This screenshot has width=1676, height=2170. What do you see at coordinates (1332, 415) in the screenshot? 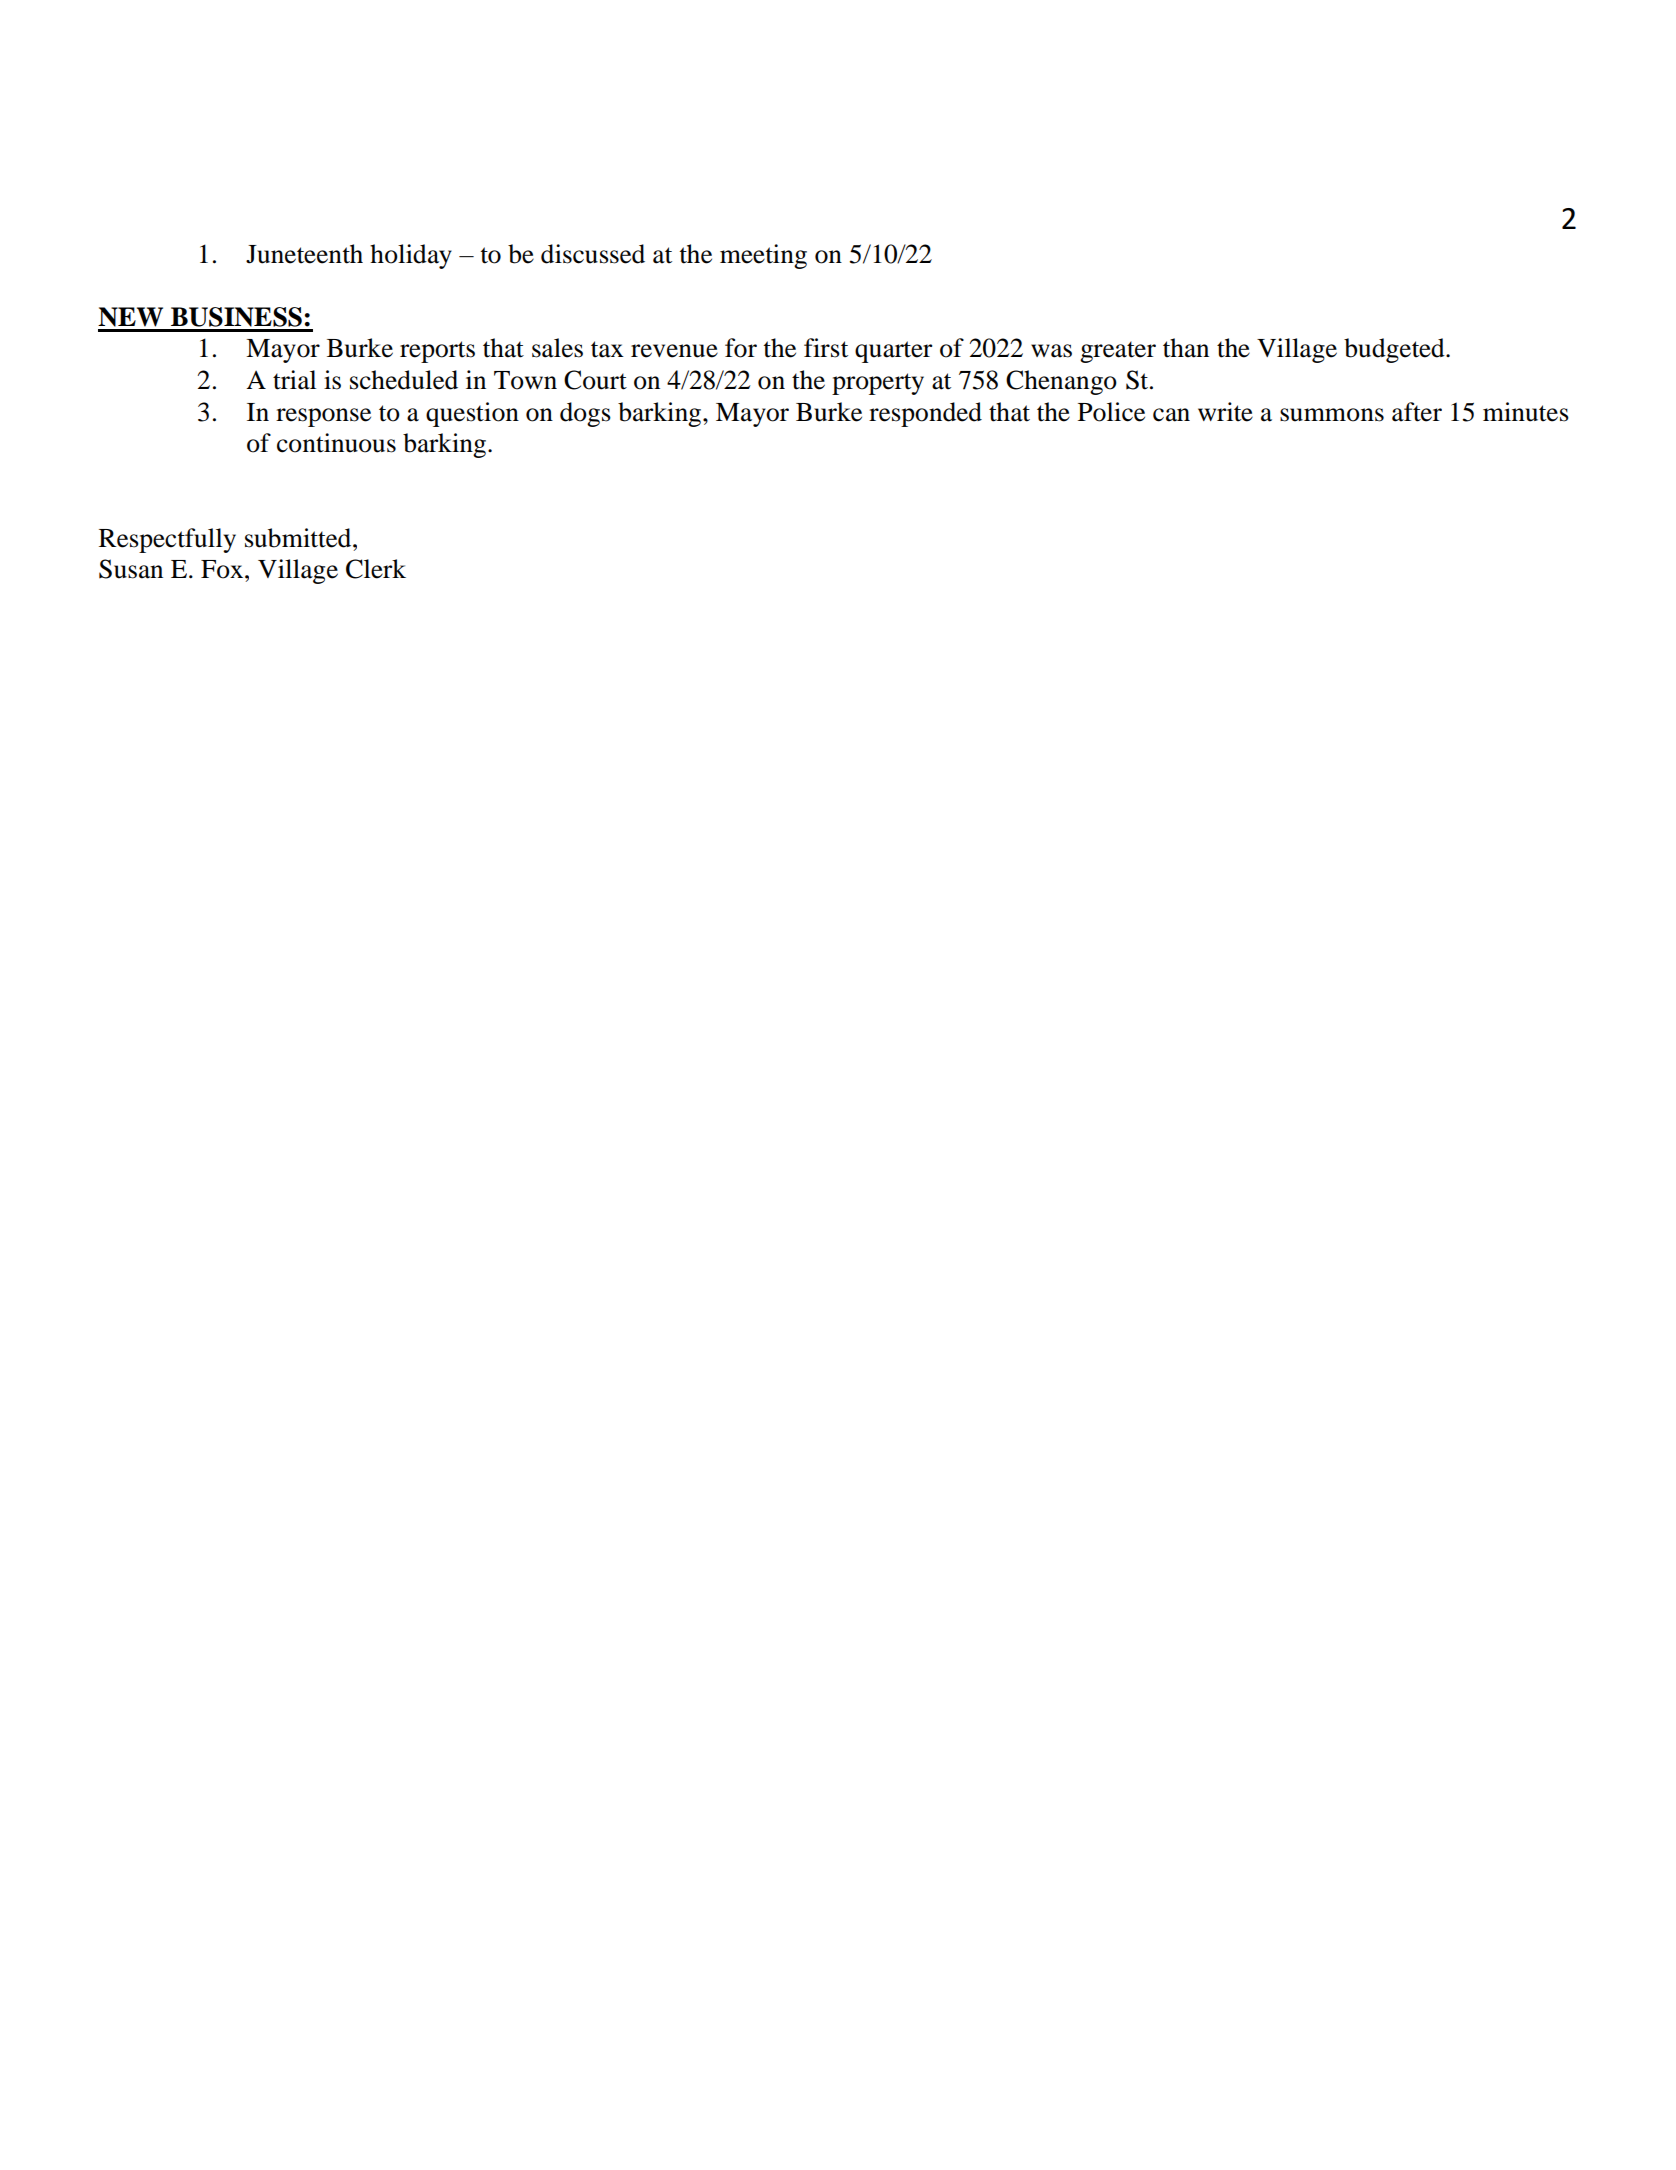
I see `summons` at bounding box center [1332, 415].
